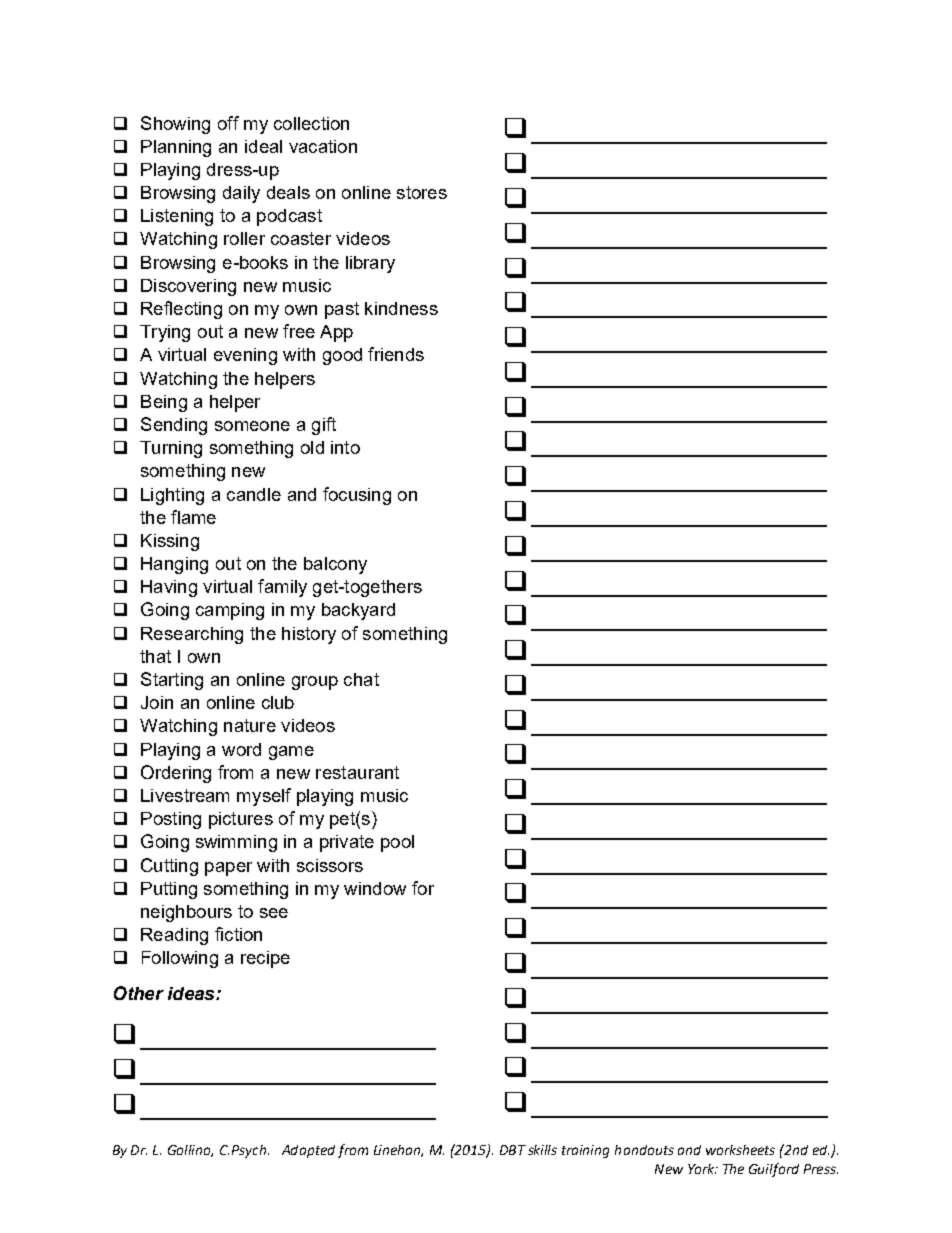 The image size is (952, 1233). Describe the element at coordinates (228, 123) in the page. I see `off` at that location.
